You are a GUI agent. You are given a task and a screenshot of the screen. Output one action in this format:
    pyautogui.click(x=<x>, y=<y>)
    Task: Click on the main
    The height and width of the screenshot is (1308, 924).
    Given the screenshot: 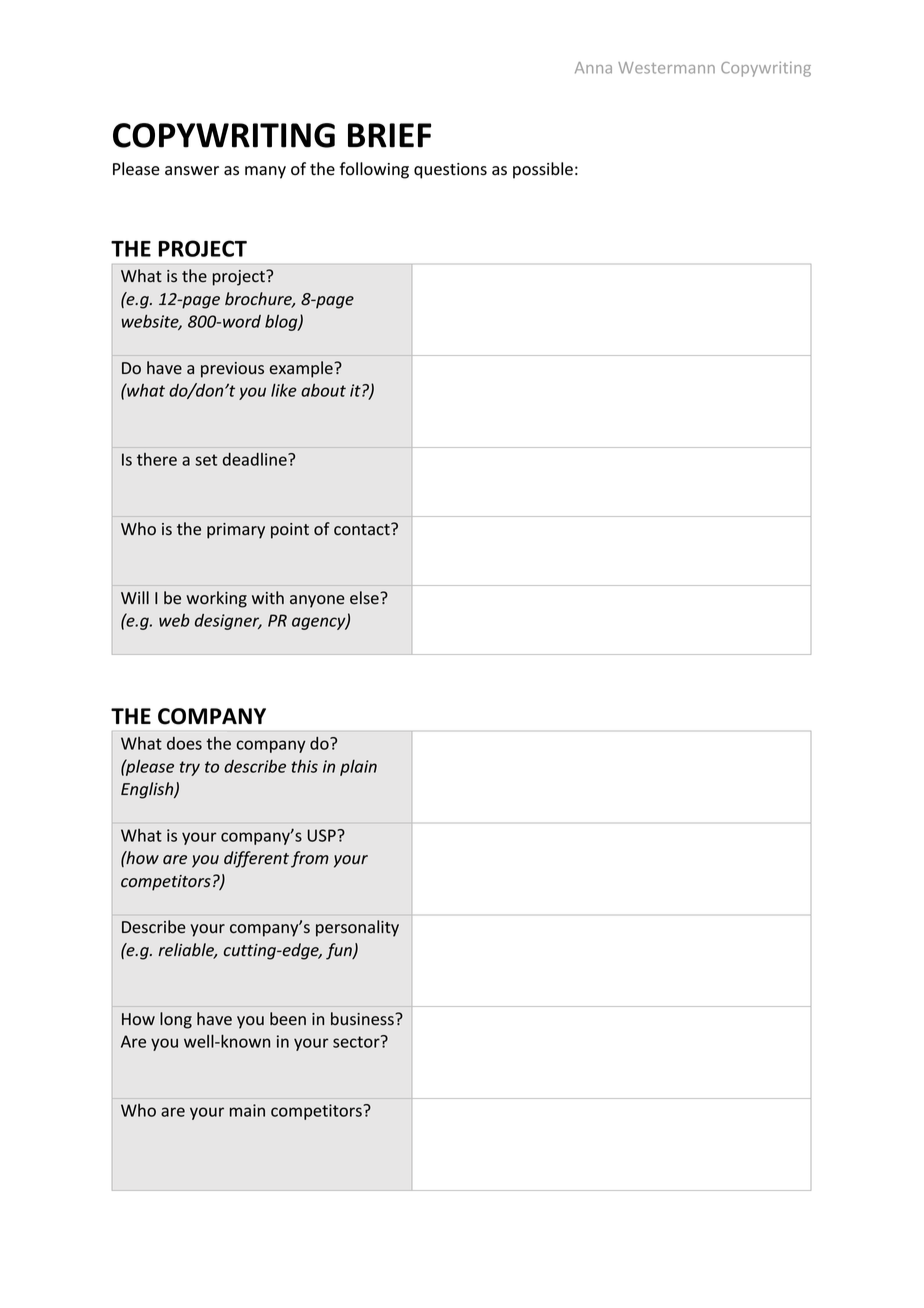 What is the action you would take?
    pyautogui.click(x=247, y=1110)
